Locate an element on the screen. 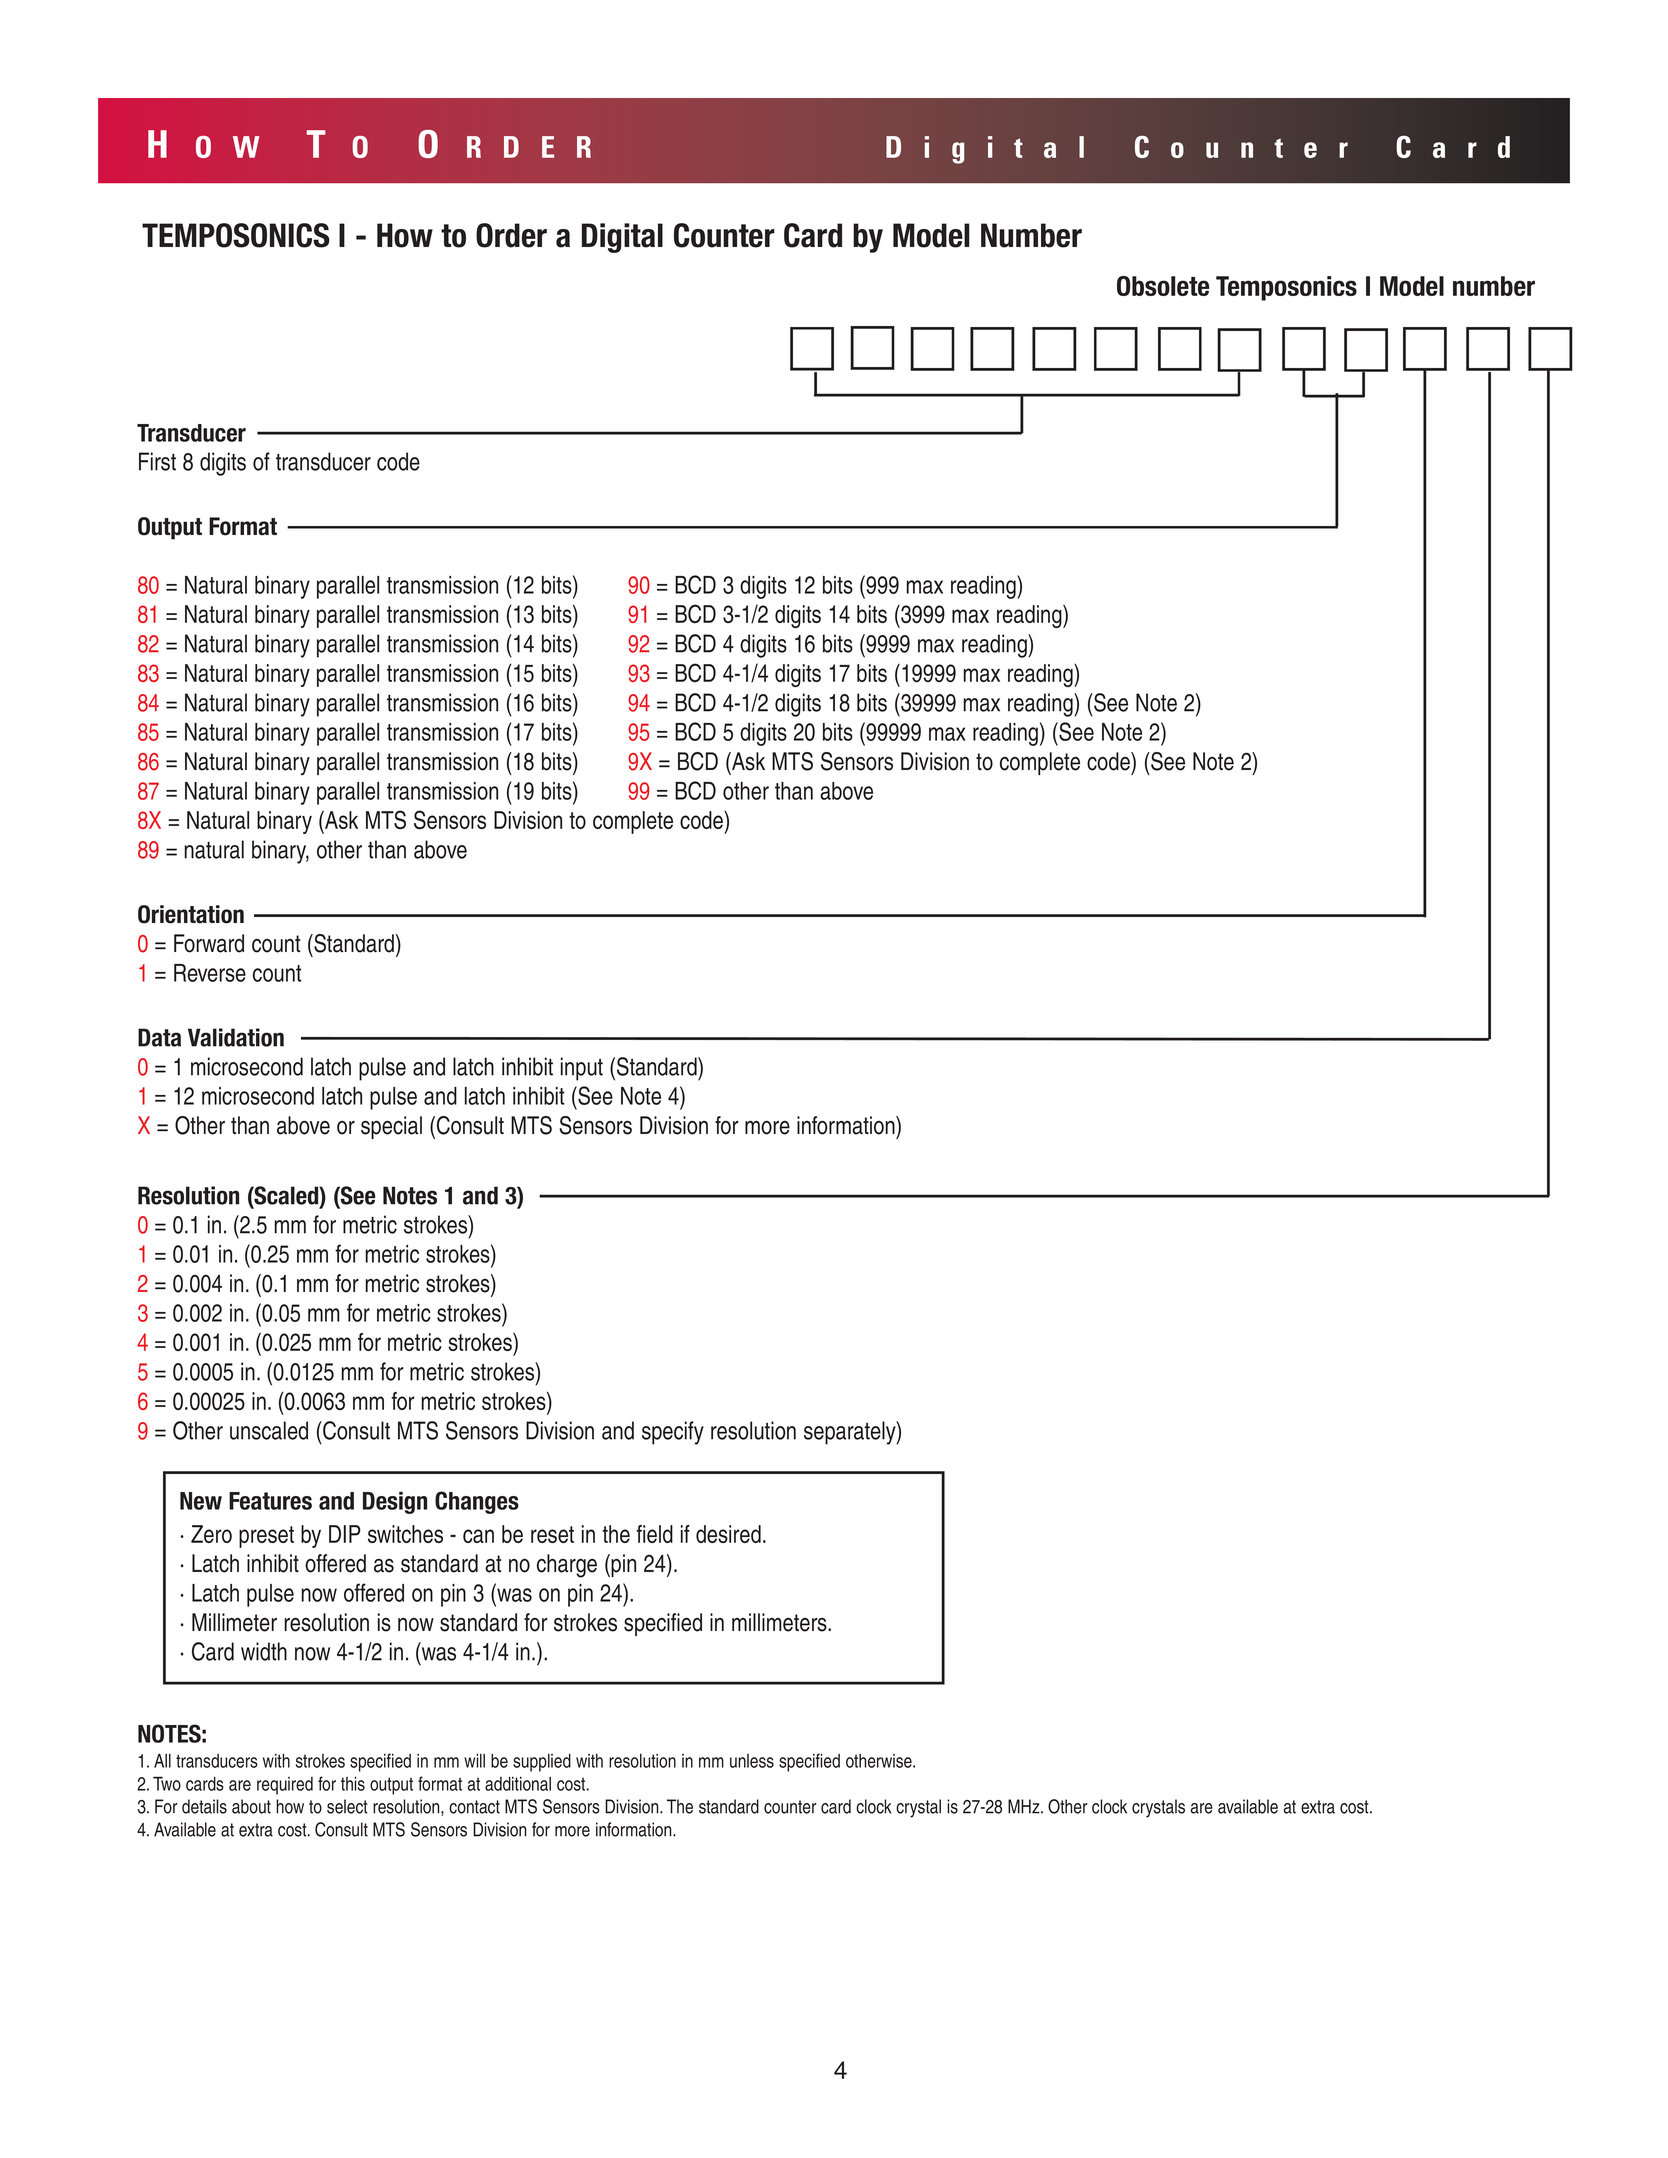 The height and width of the screenshot is (2158, 1668). unless is located at coordinates (752, 1761).
